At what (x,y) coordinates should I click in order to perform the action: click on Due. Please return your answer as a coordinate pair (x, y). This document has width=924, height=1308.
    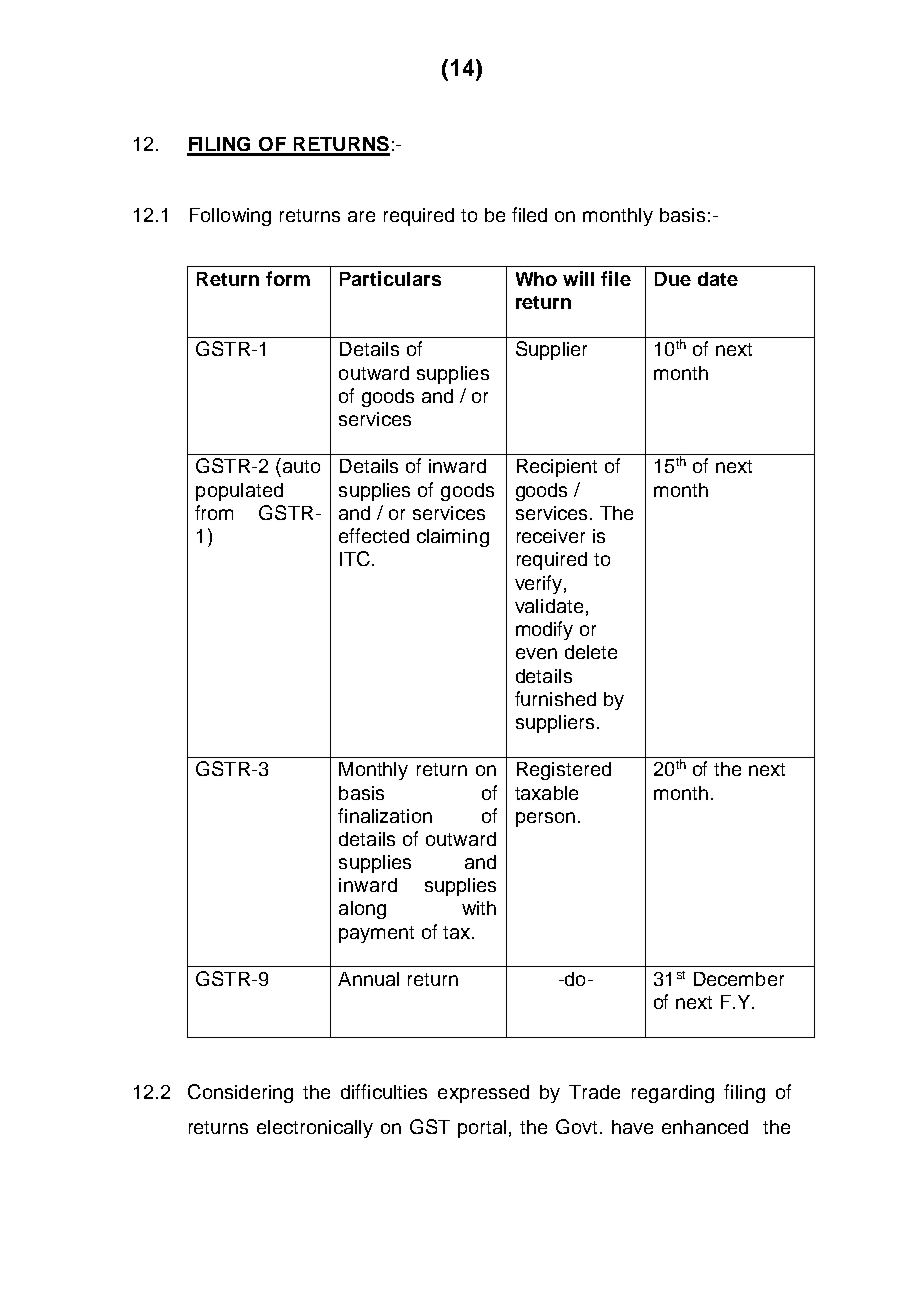
    Looking at the image, I should click on (673, 279).
